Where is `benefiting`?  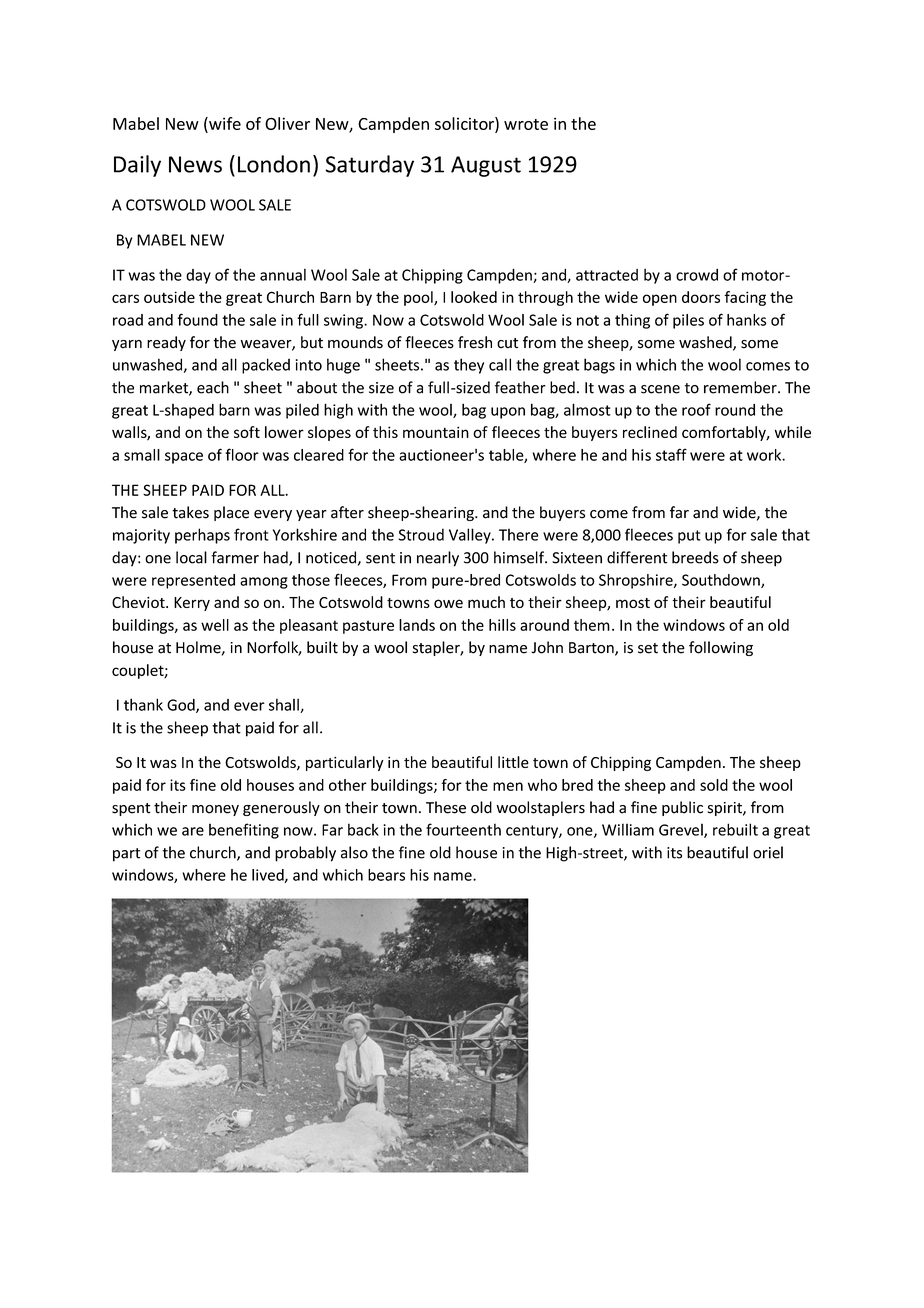 benefiting is located at coordinates (244, 831).
